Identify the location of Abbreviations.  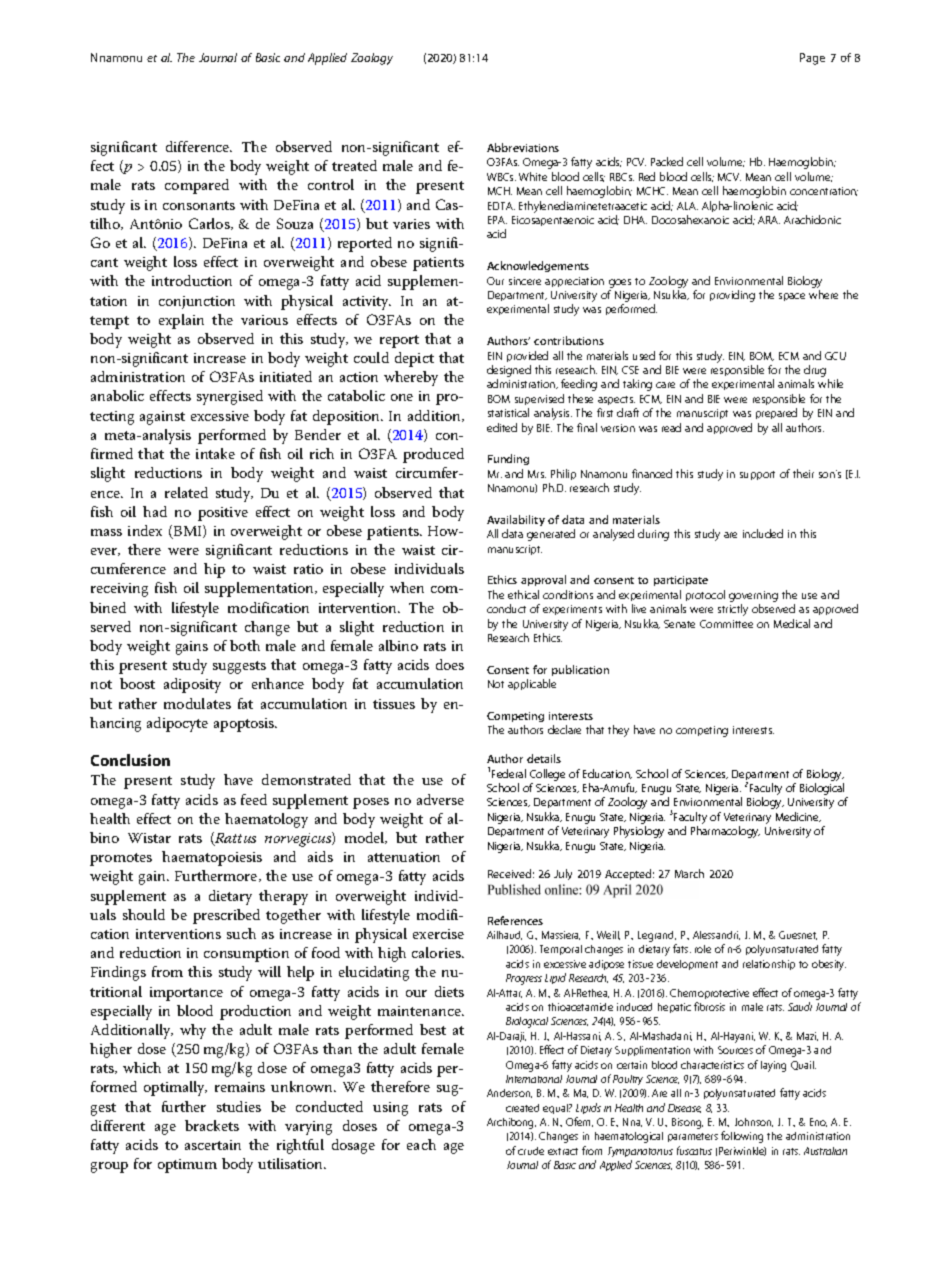
(523, 147).
